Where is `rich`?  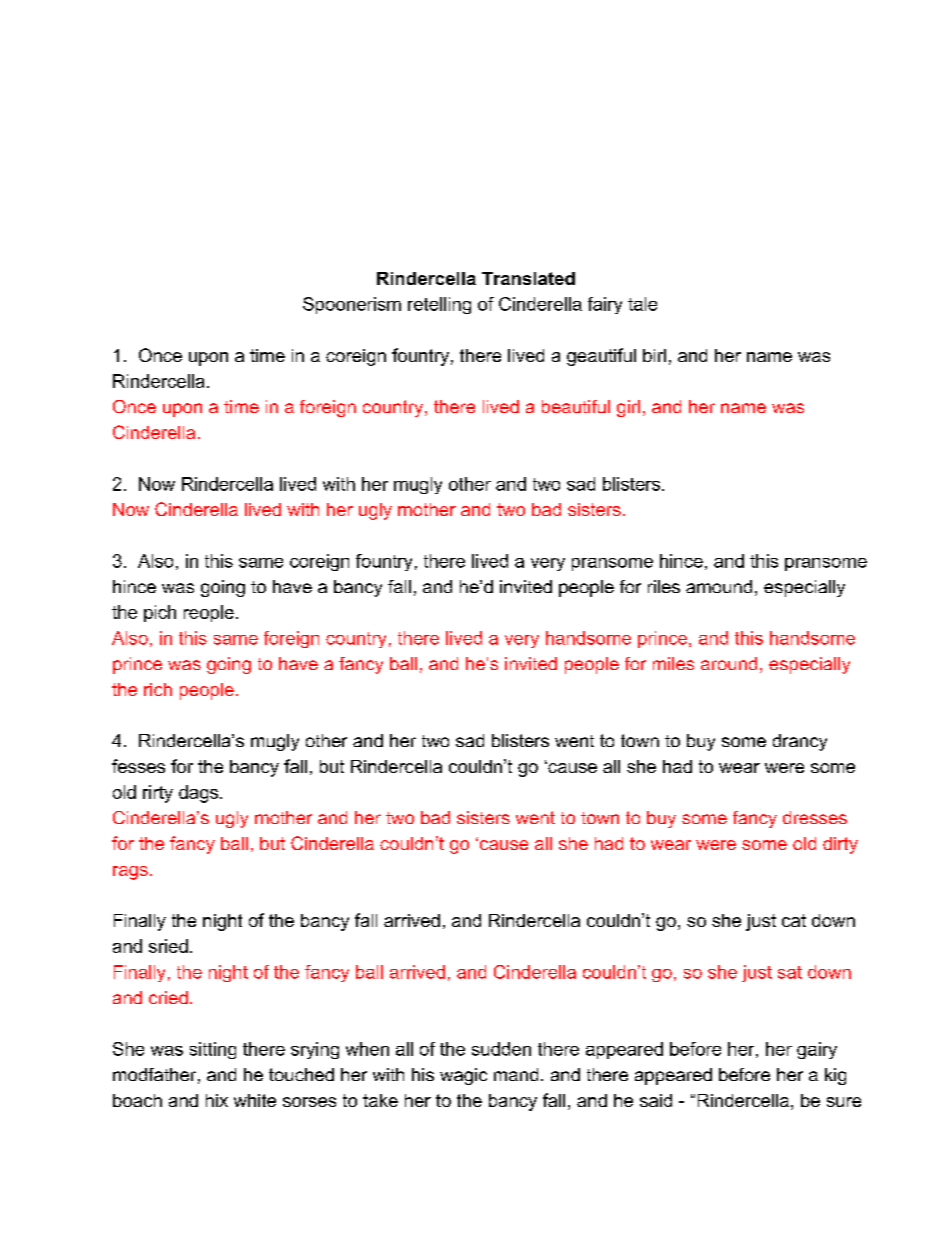 rich is located at coordinates (158, 689).
